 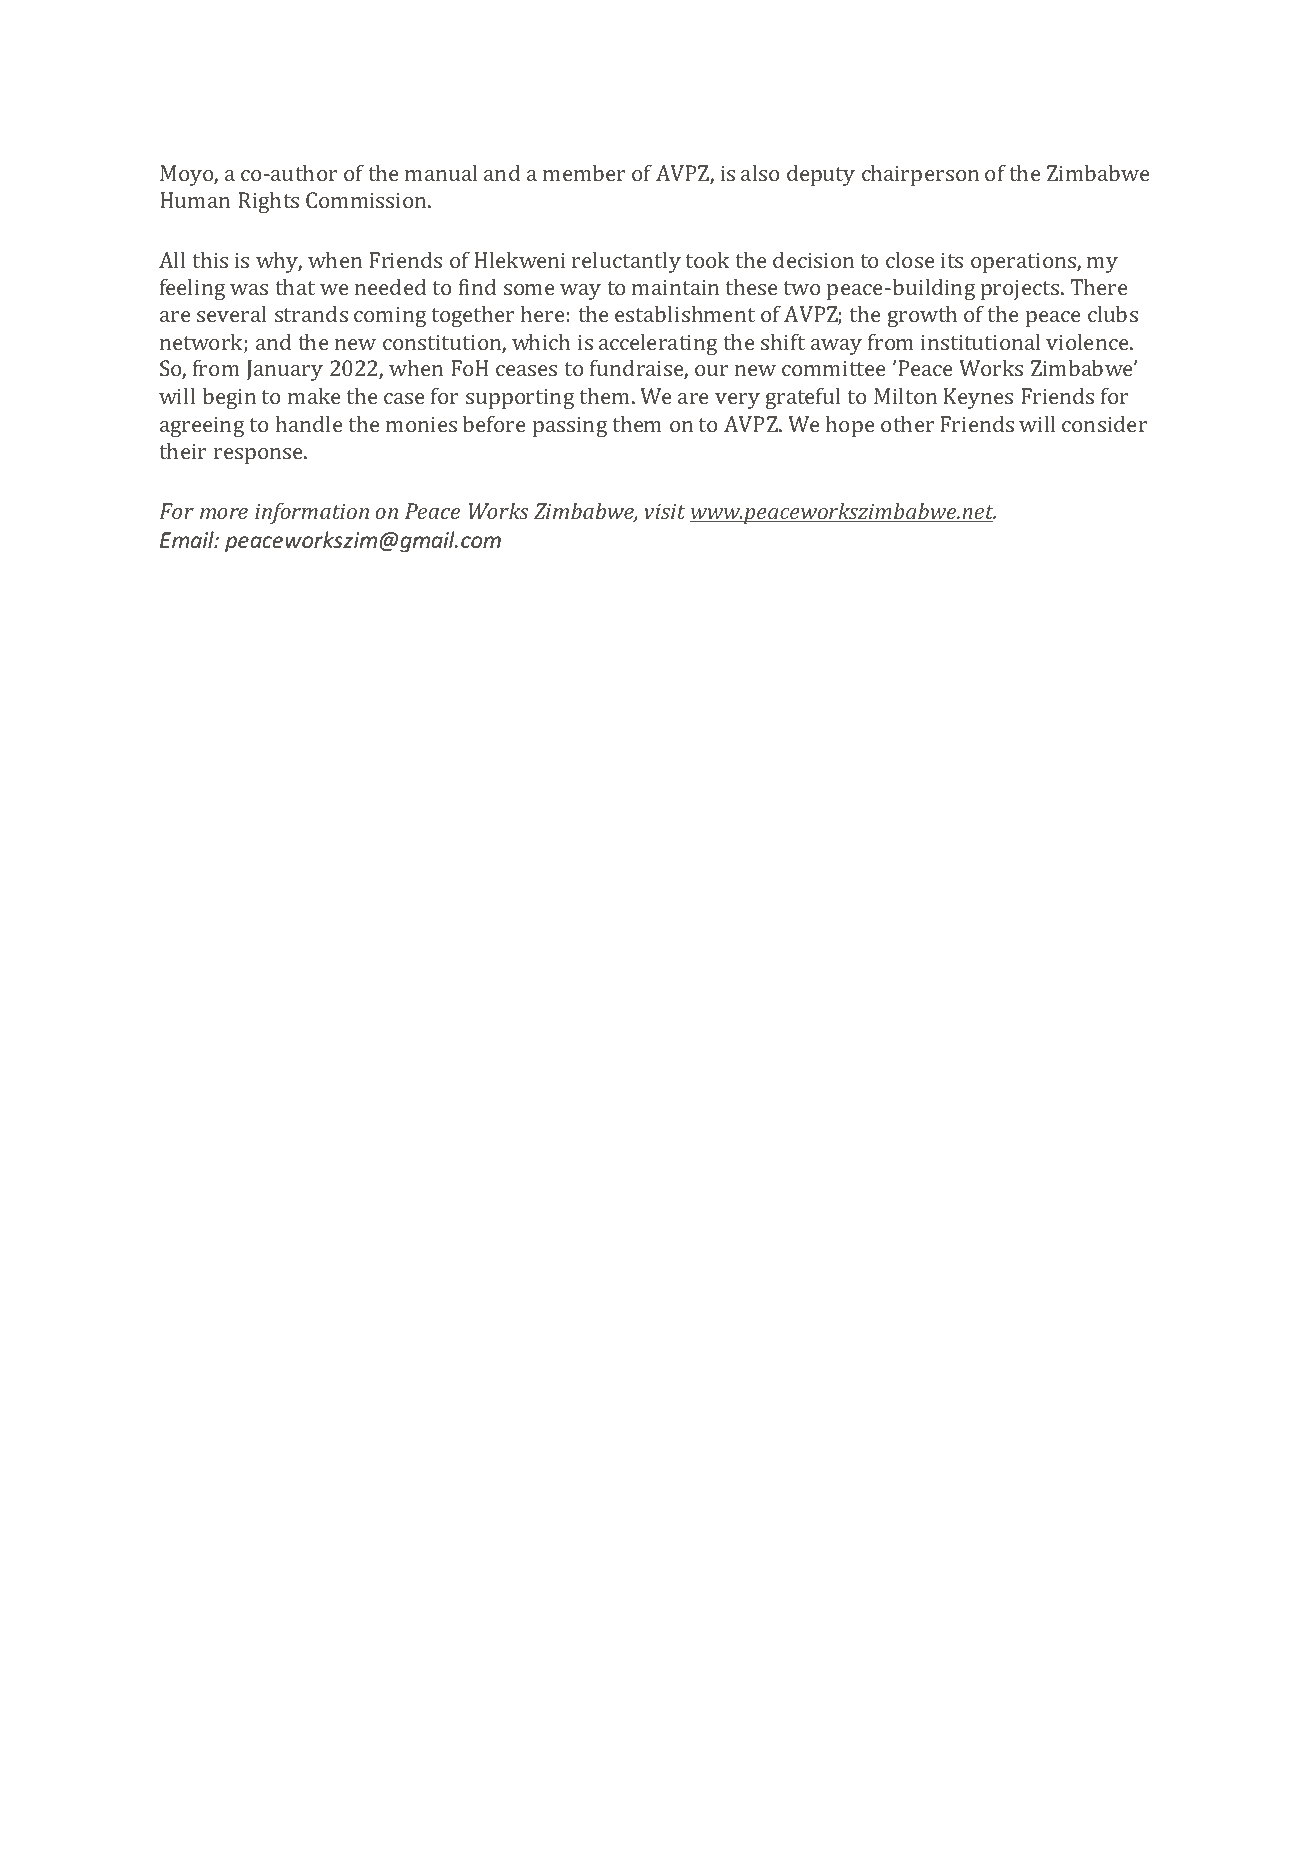 I want to click on was, so click(x=249, y=289).
